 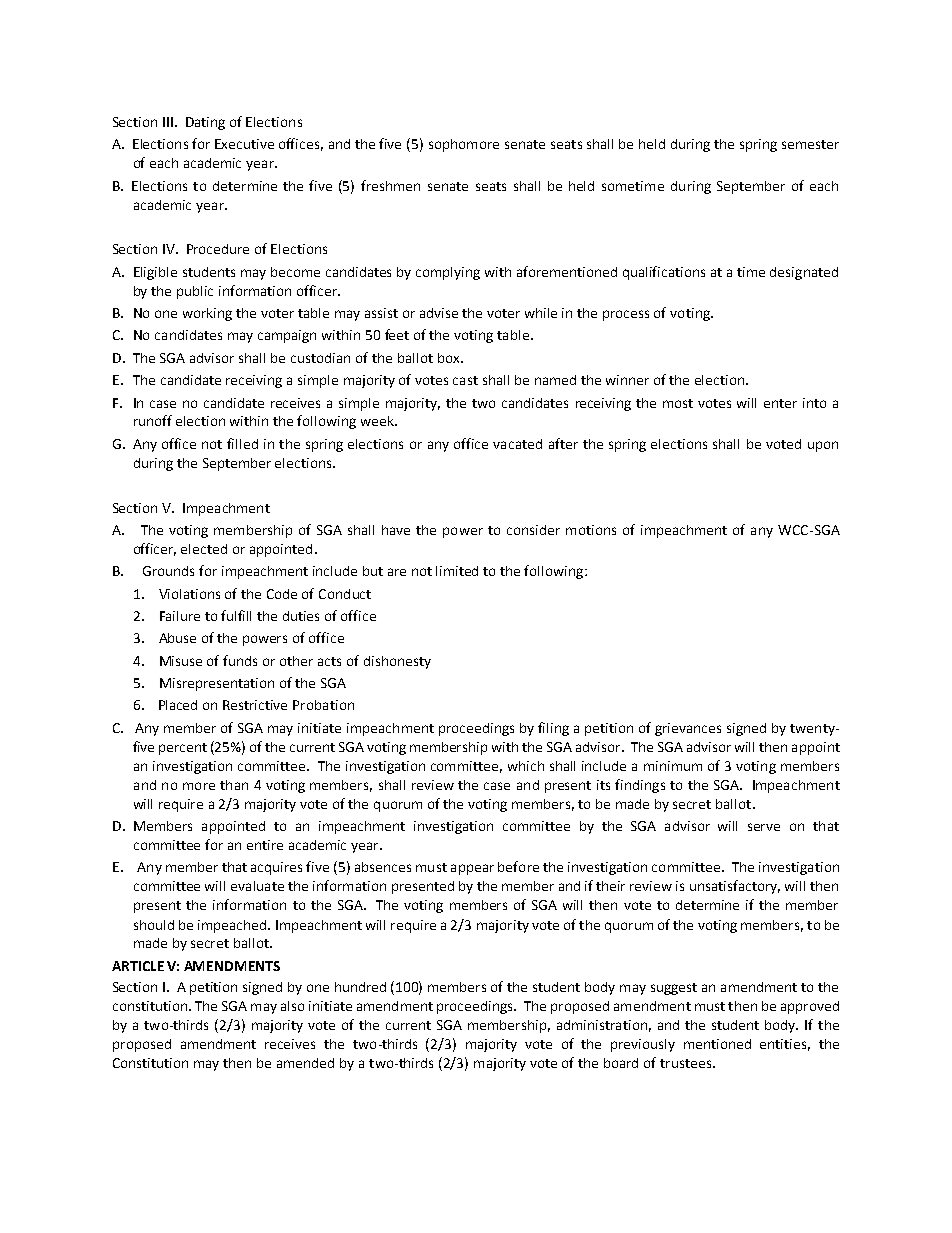 What do you see at coordinates (390, 185) in the document?
I see `freshmen` at bounding box center [390, 185].
